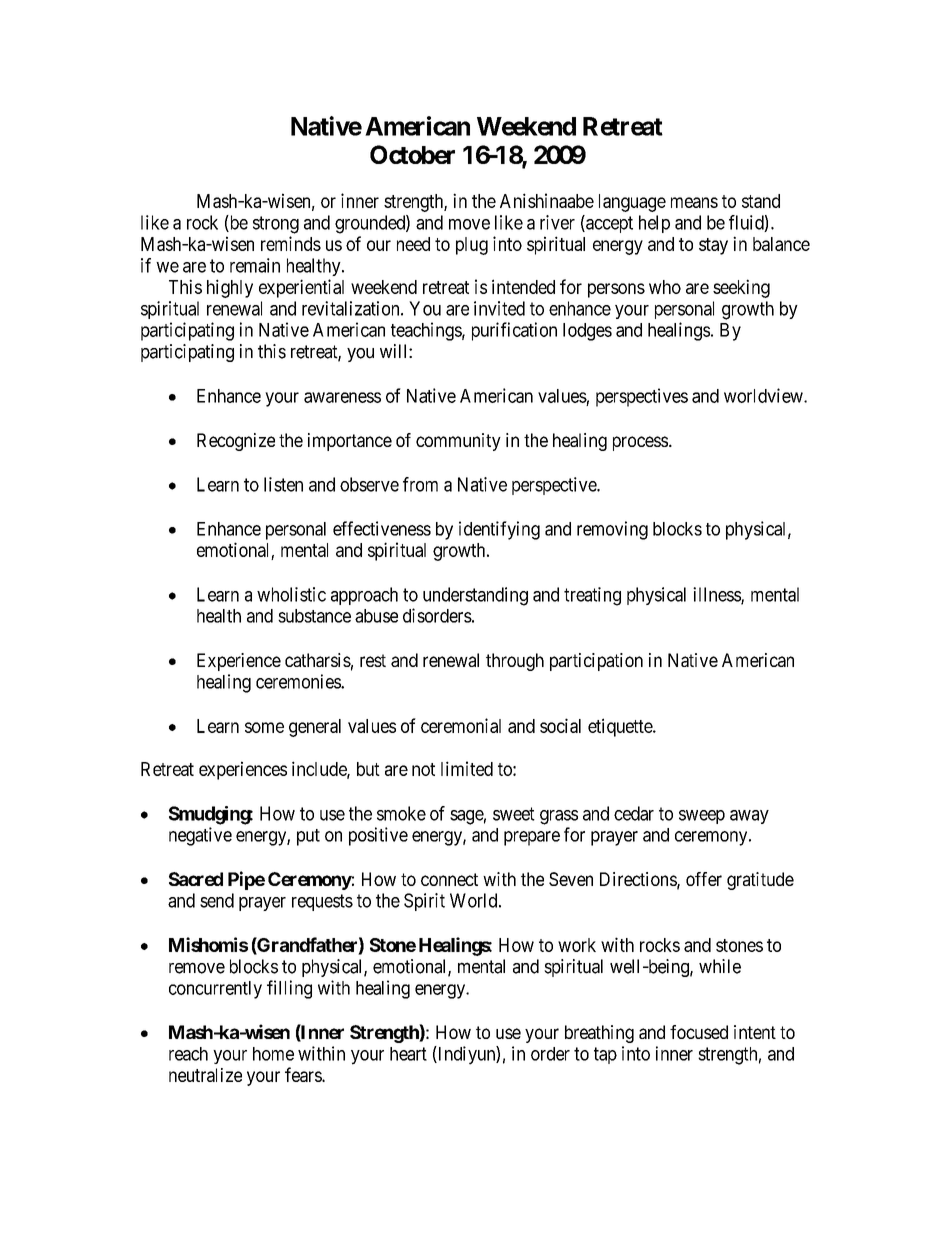 The height and width of the screenshot is (1233, 952). Describe the element at coordinates (458, 442) in the screenshot. I see `community` at that location.
